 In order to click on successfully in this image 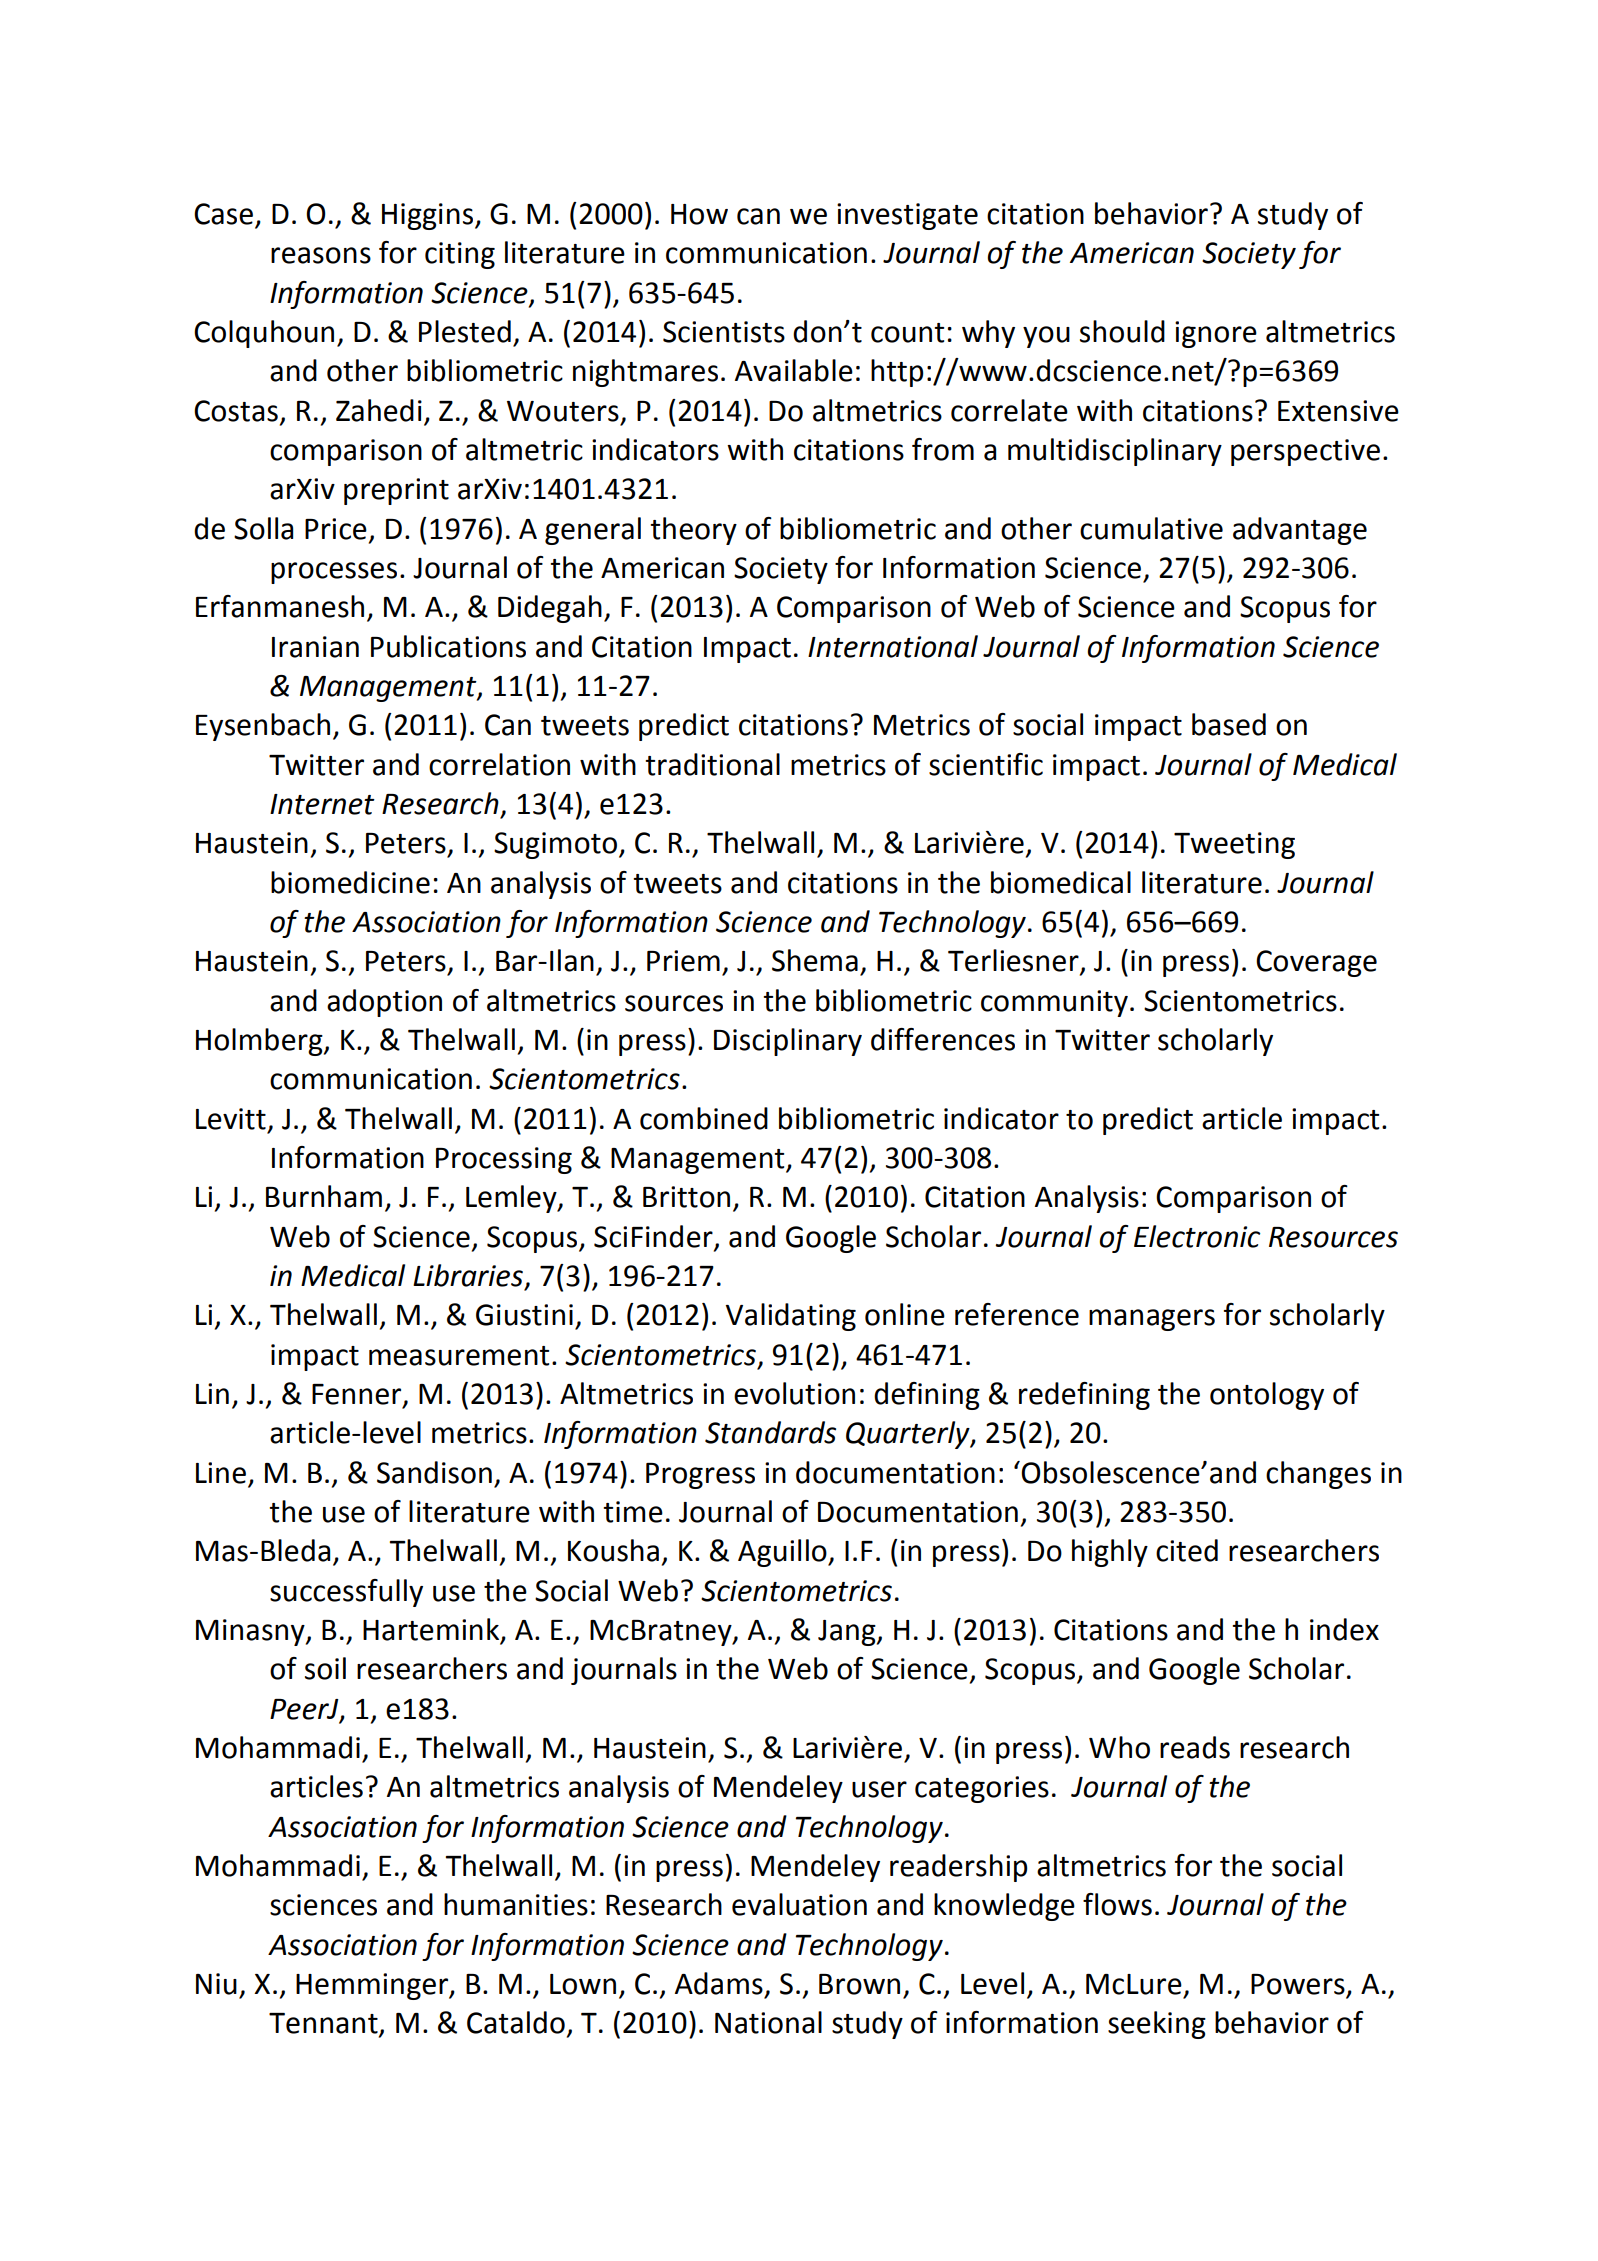, I will do `click(346, 1593)`.
